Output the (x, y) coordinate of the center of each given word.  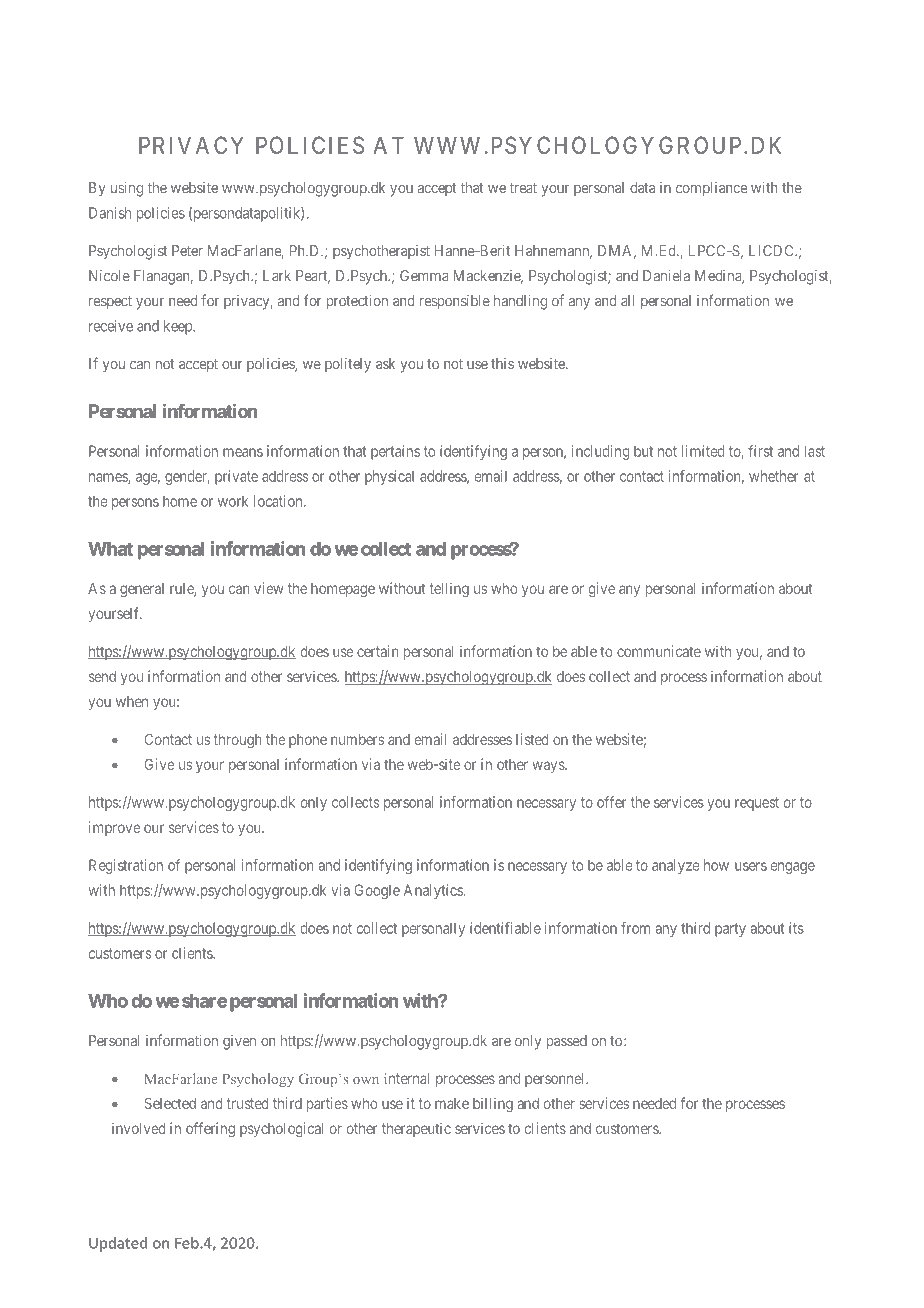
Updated (118, 1244)
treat (523, 188)
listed (532, 739)
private (236, 477)
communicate (659, 651)
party (730, 930)
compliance (711, 189)
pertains (395, 452)
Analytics (433, 891)
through (237, 741)
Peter (187, 251)
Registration (126, 866)
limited (703, 451)
